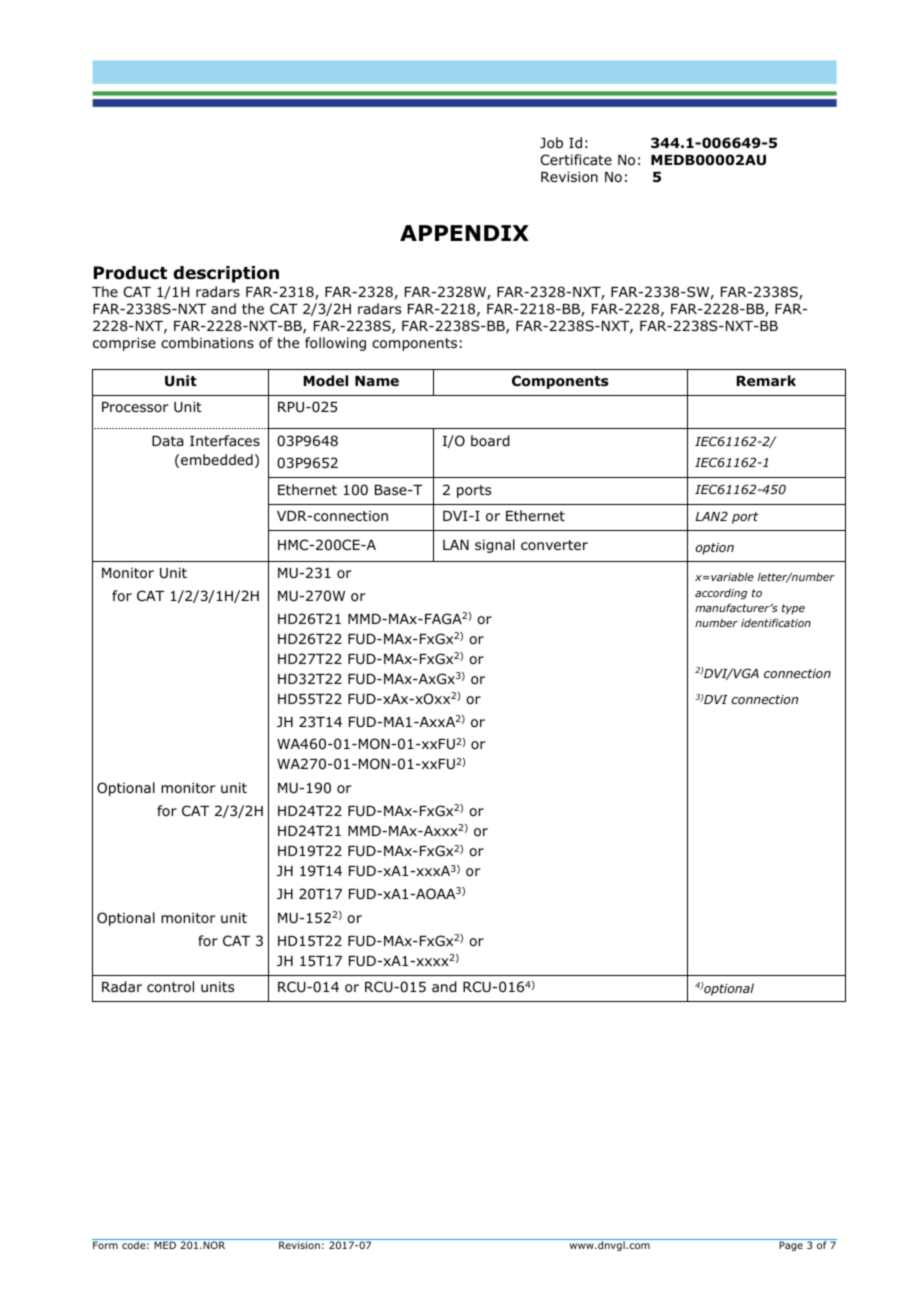 The height and width of the page is (1308, 924). What do you see at coordinates (776, 622) in the page?
I see `identification` at bounding box center [776, 622].
